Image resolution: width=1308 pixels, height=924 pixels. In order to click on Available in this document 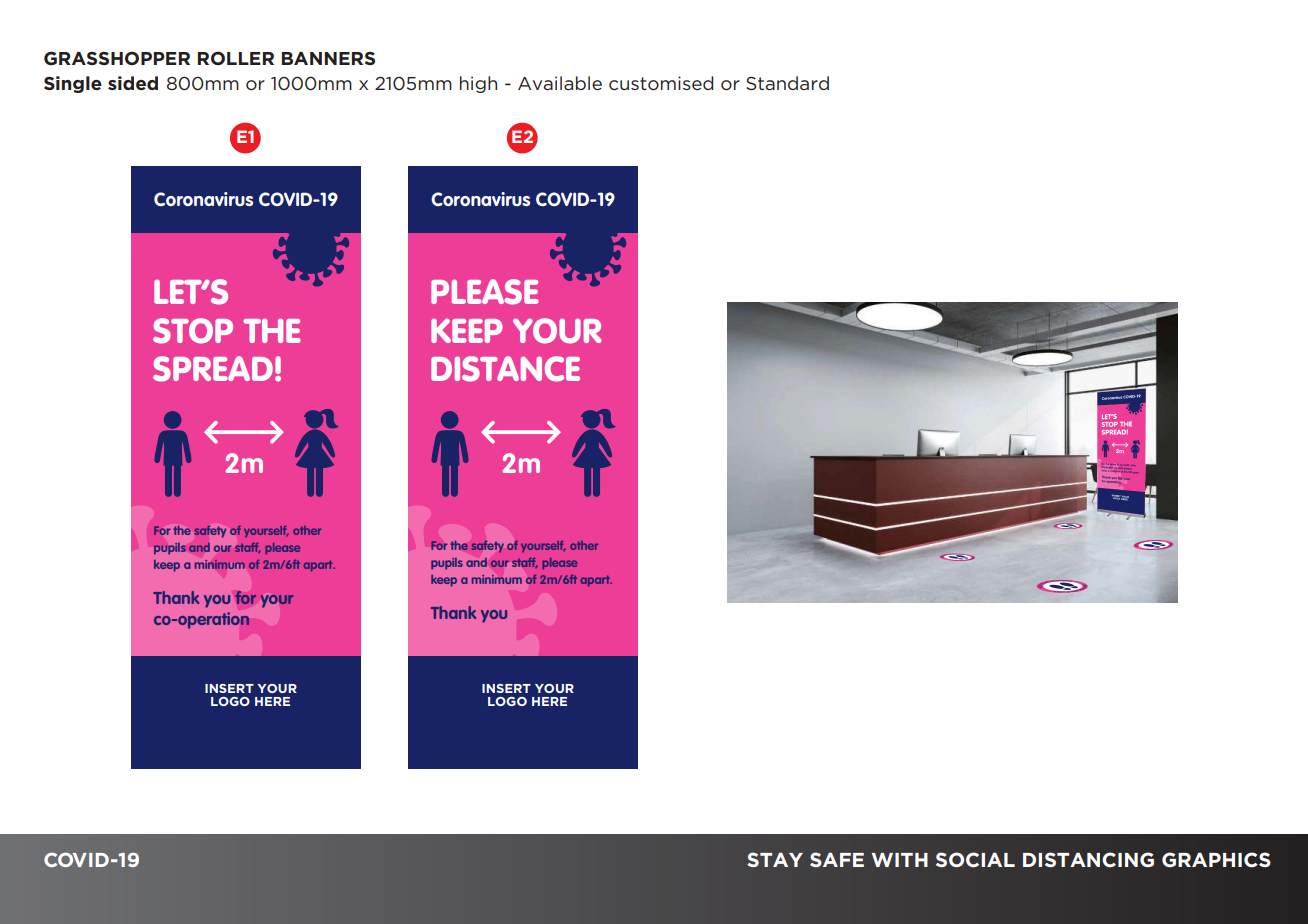, I will do `click(560, 83)`.
